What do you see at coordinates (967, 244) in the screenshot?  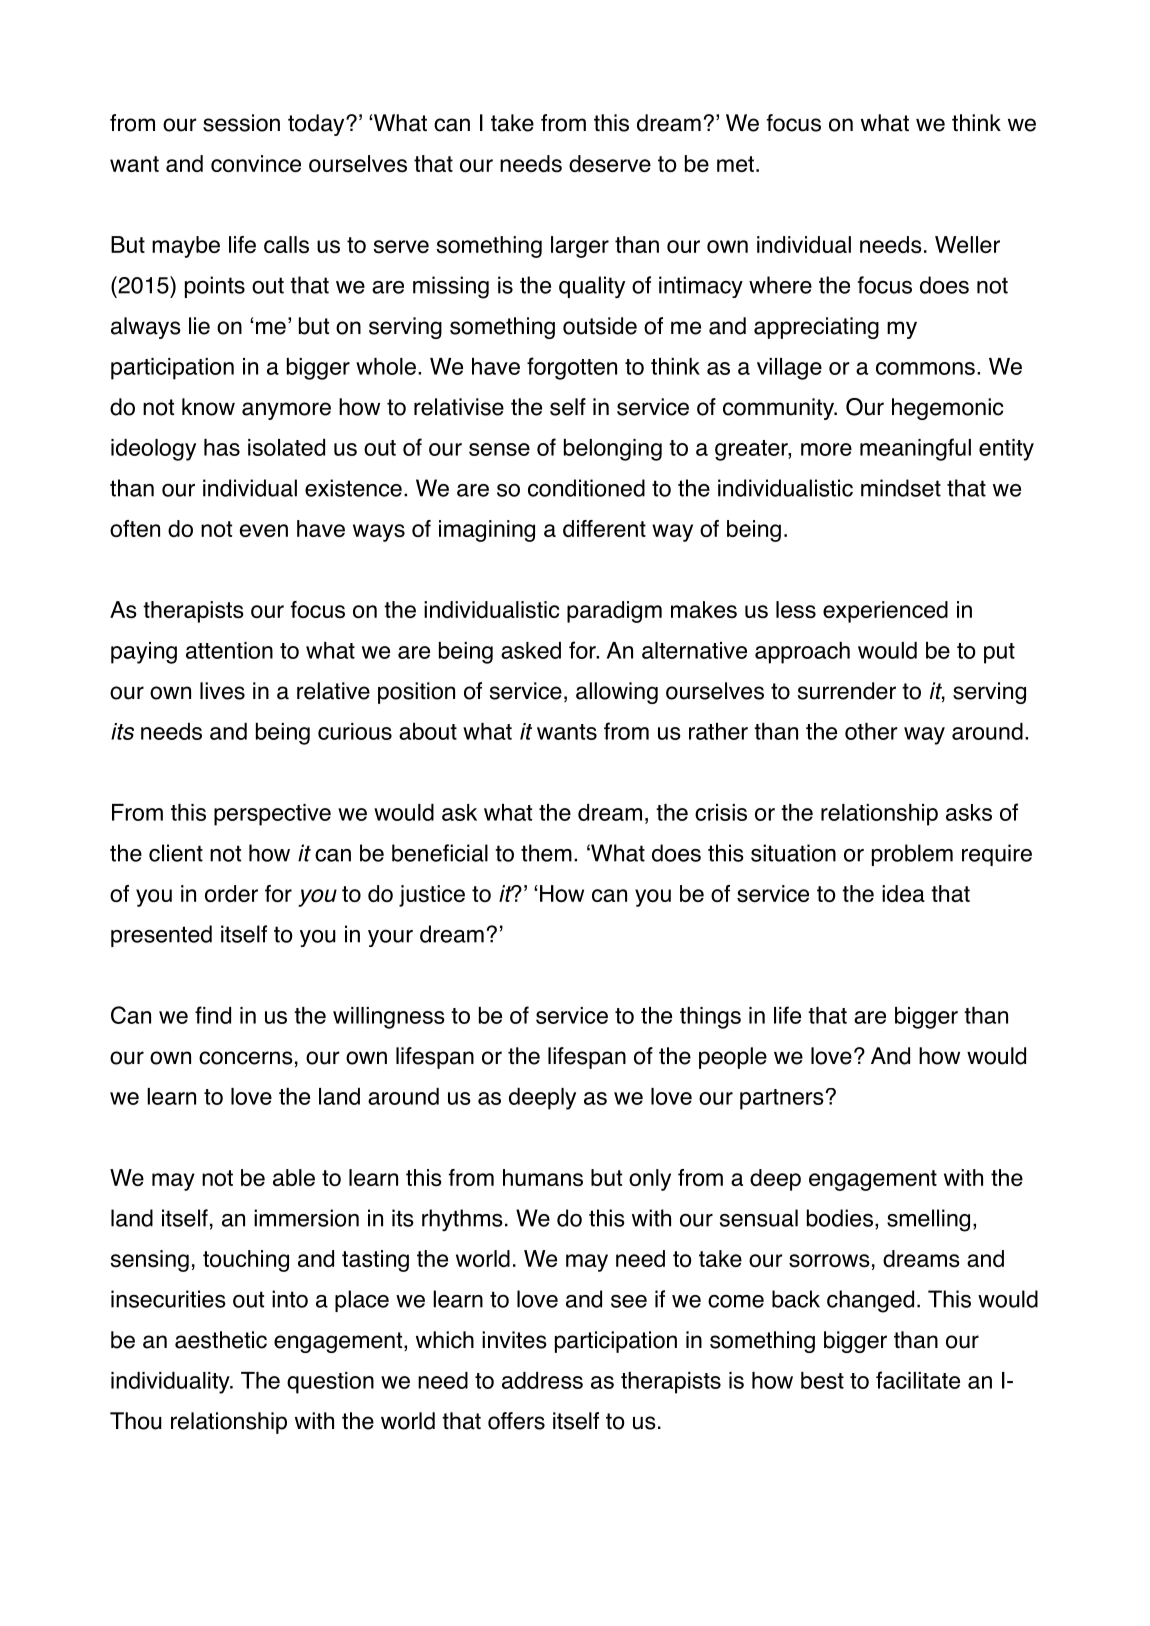 I see `Weller` at bounding box center [967, 244].
